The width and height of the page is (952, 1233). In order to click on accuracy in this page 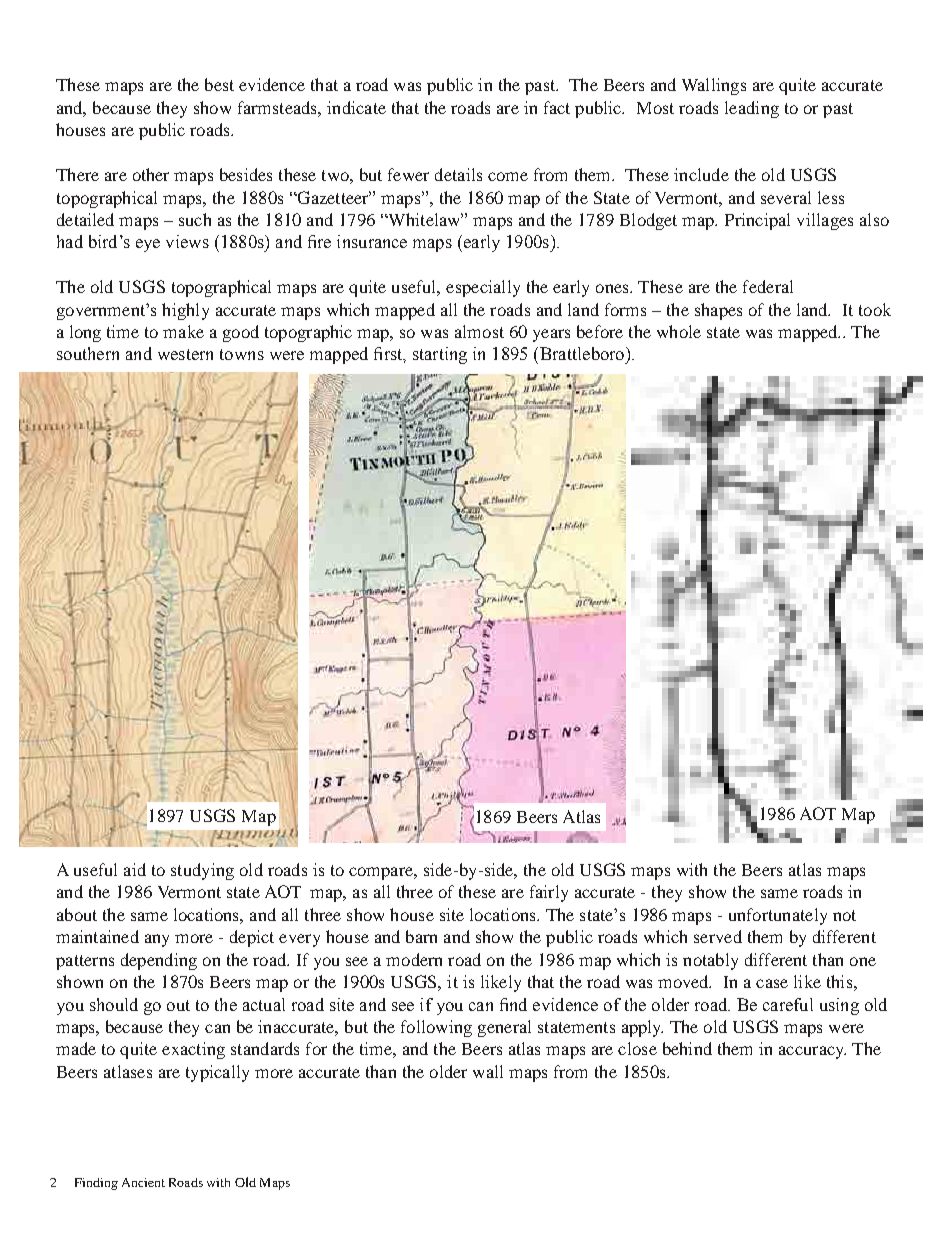, I will do `click(812, 1052)`.
